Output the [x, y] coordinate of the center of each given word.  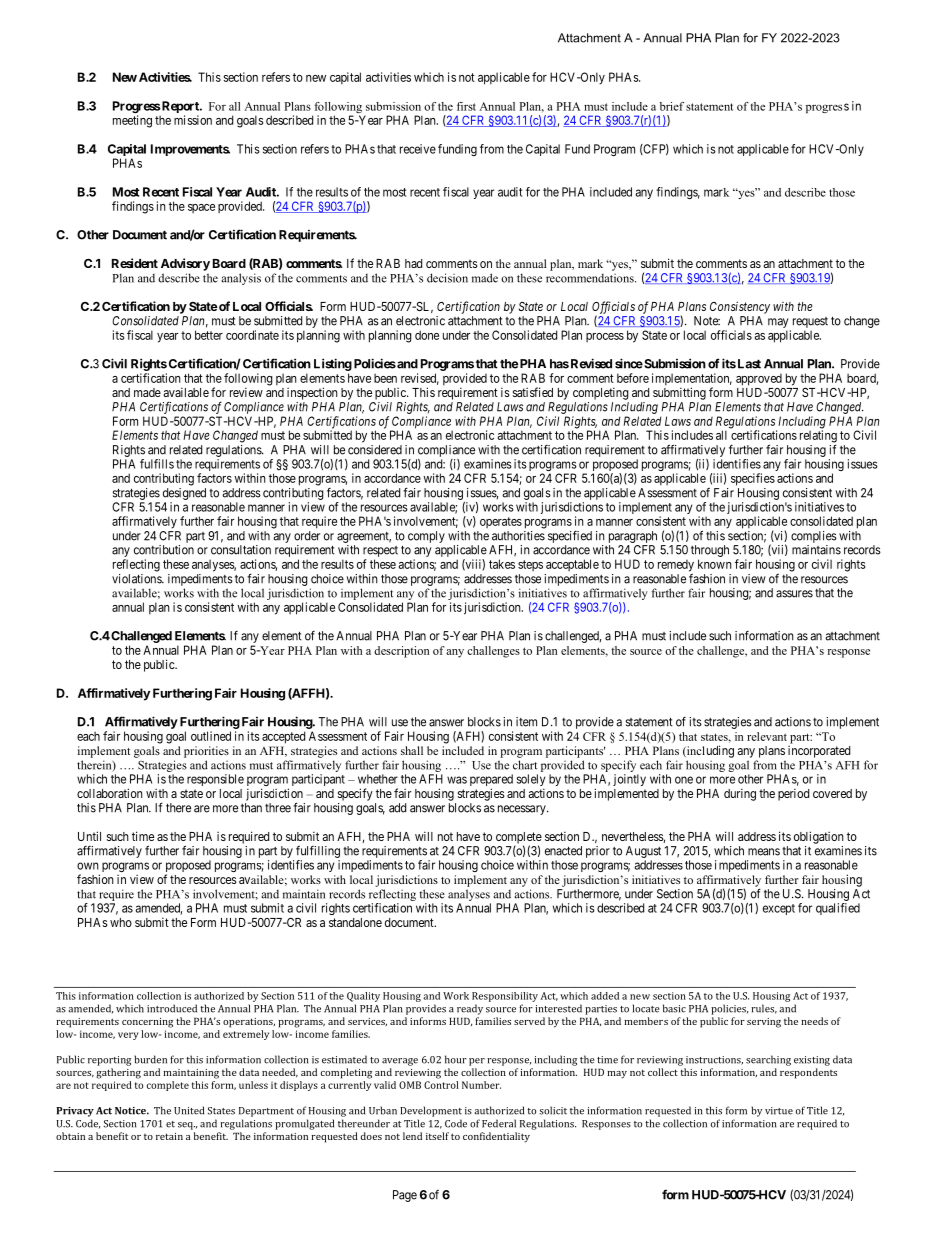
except [779, 909]
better [209, 335]
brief [672, 106]
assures [794, 594]
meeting [132, 121]
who [121, 922]
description [402, 652]
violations [137, 579]
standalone [355, 922]
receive [418, 149]
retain [169, 1136]
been [385, 378]
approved [759, 380]
